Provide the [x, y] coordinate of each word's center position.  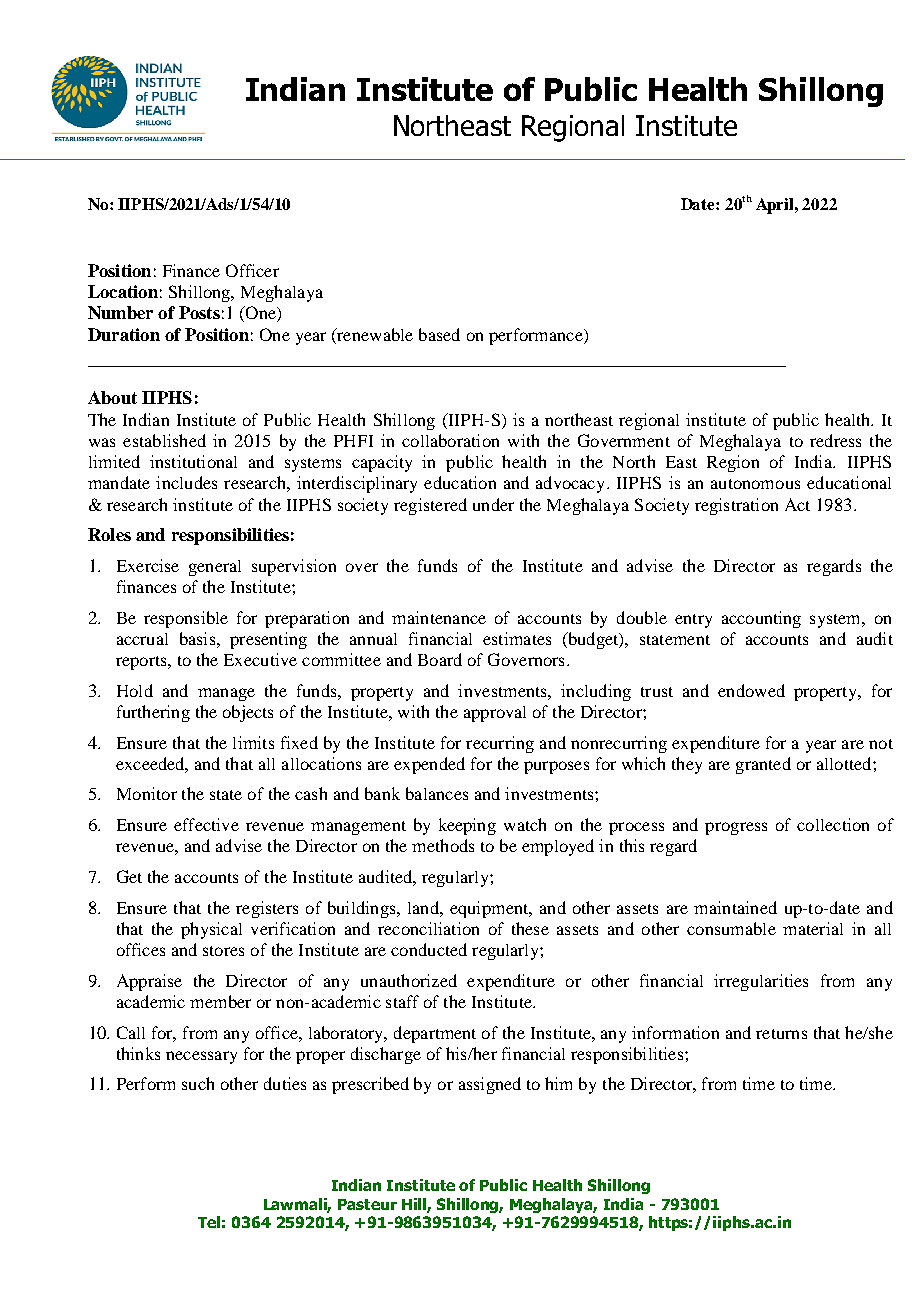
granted [763, 765]
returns [781, 1034]
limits [253, 742]
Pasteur [367, 1204]
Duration [124, 334]
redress [835, 440]
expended [429, 765]
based [439, 334]
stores [223, 951]
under [493, 504]
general [215, 568]
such [198, 1083]
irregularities [761, 982]
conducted [429, 949]
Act [797, 504]
